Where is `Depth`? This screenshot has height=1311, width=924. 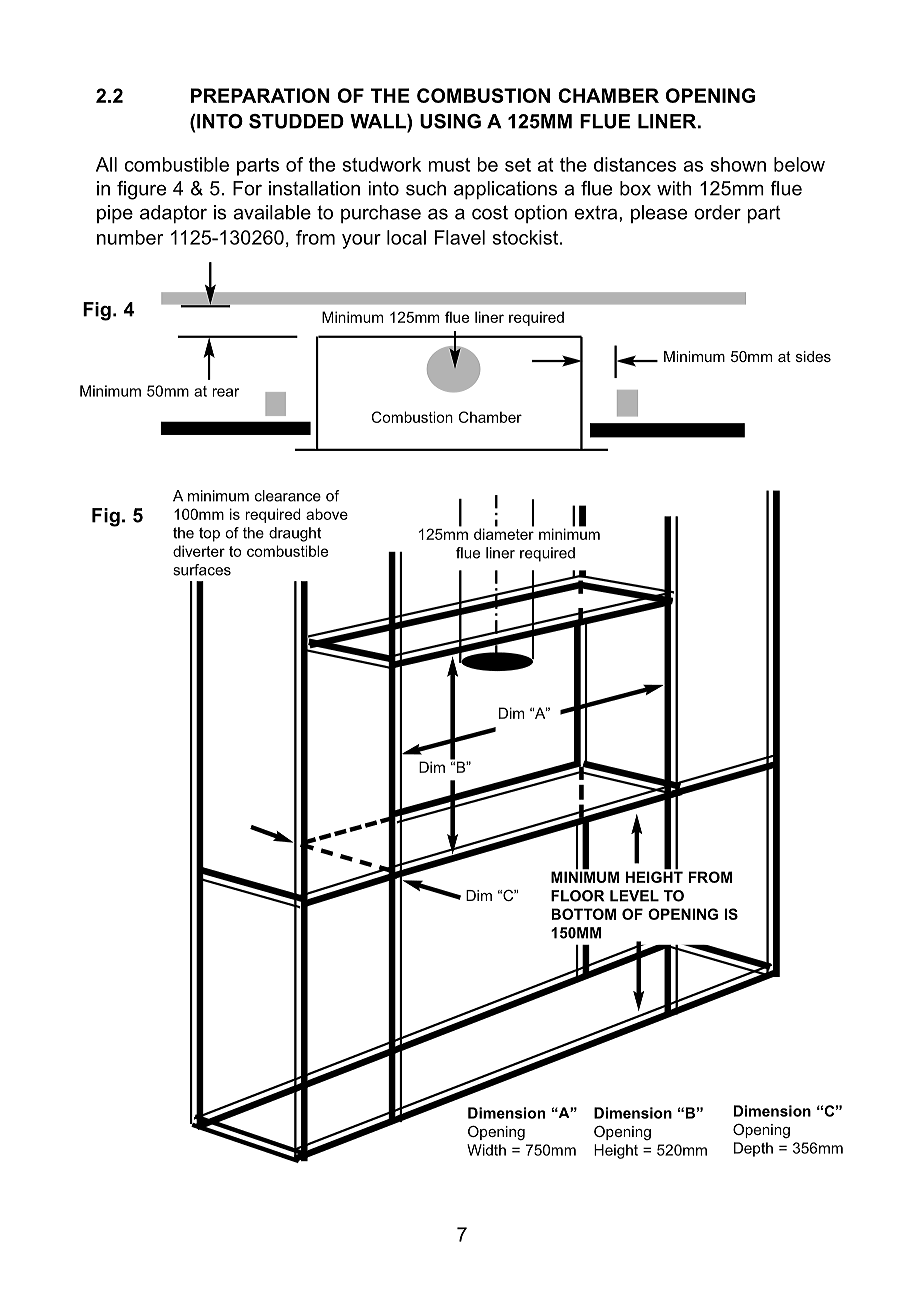 Depth is located at coordinates (753, 1149).
